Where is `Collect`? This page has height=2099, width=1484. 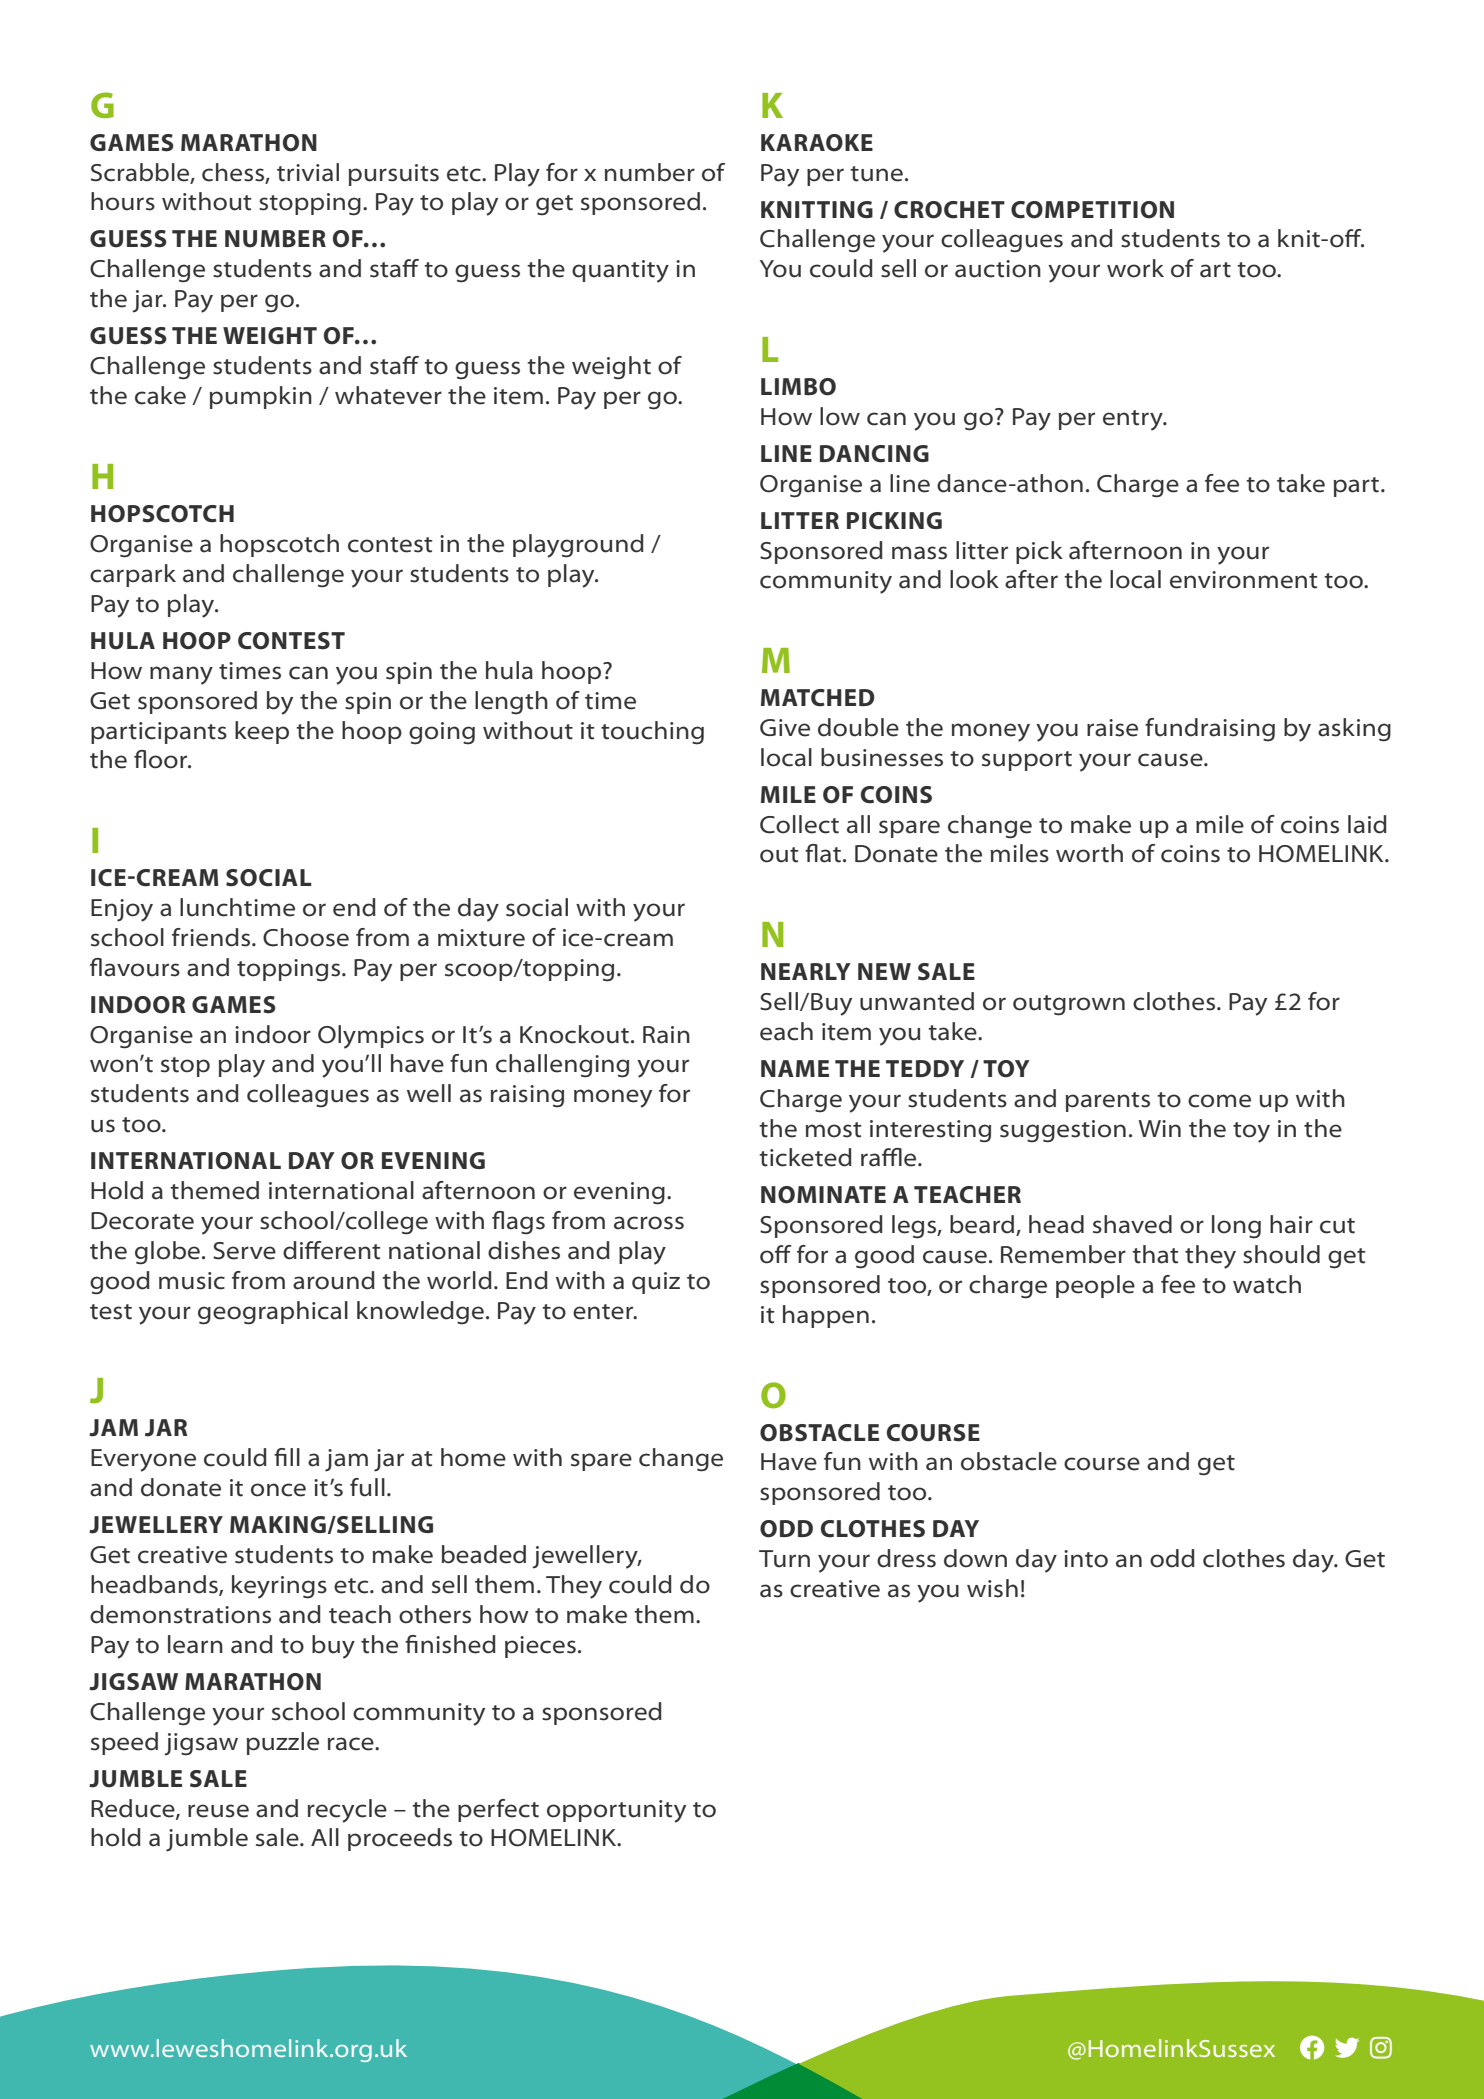 Collect is located at coordinates (799, 824).
